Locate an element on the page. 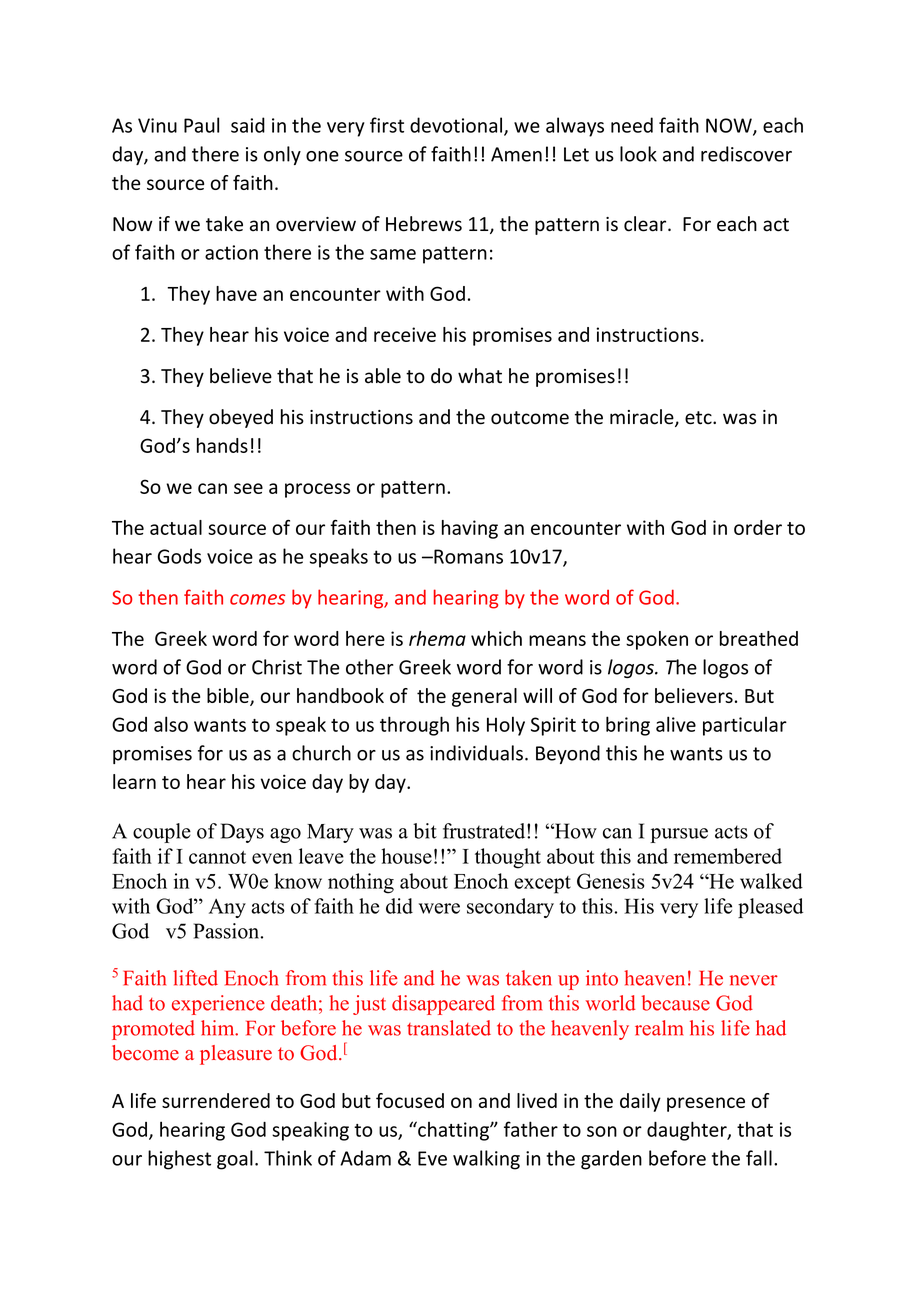  having is located at coordinates (470, 529).
